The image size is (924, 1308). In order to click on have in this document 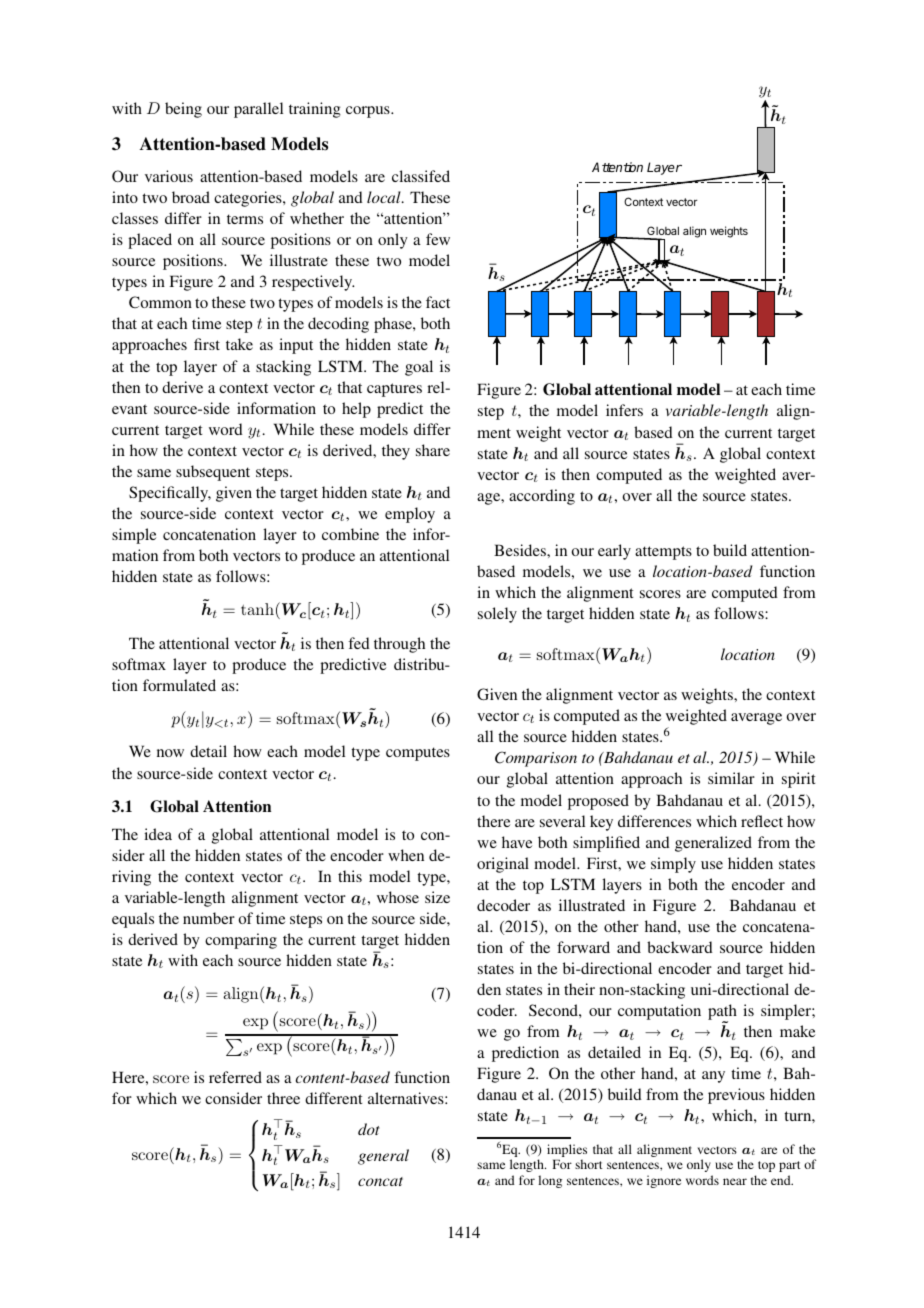, I will do `click(517, 842)`.
